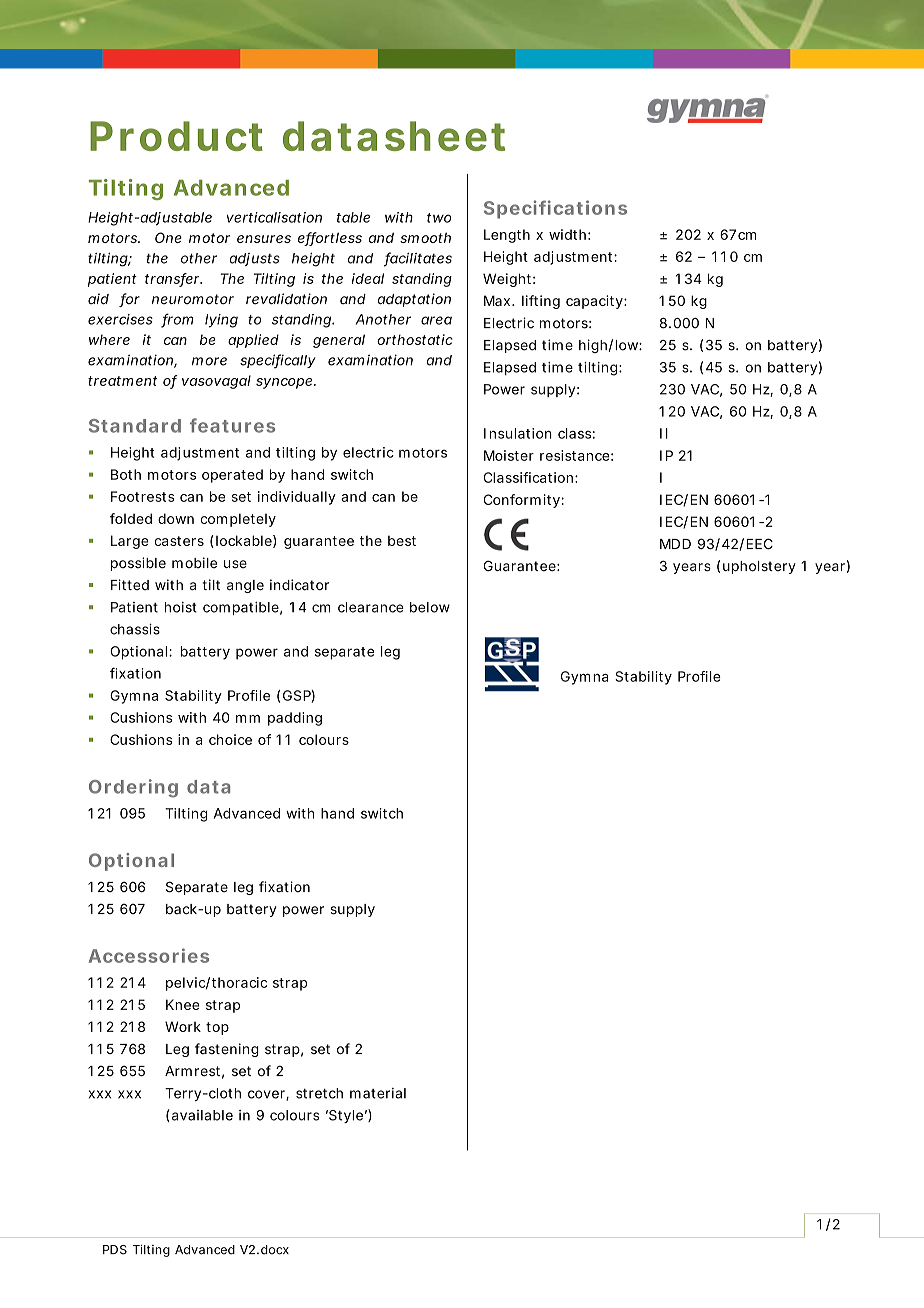  I want to click on PDS, so click(115, 1250).
